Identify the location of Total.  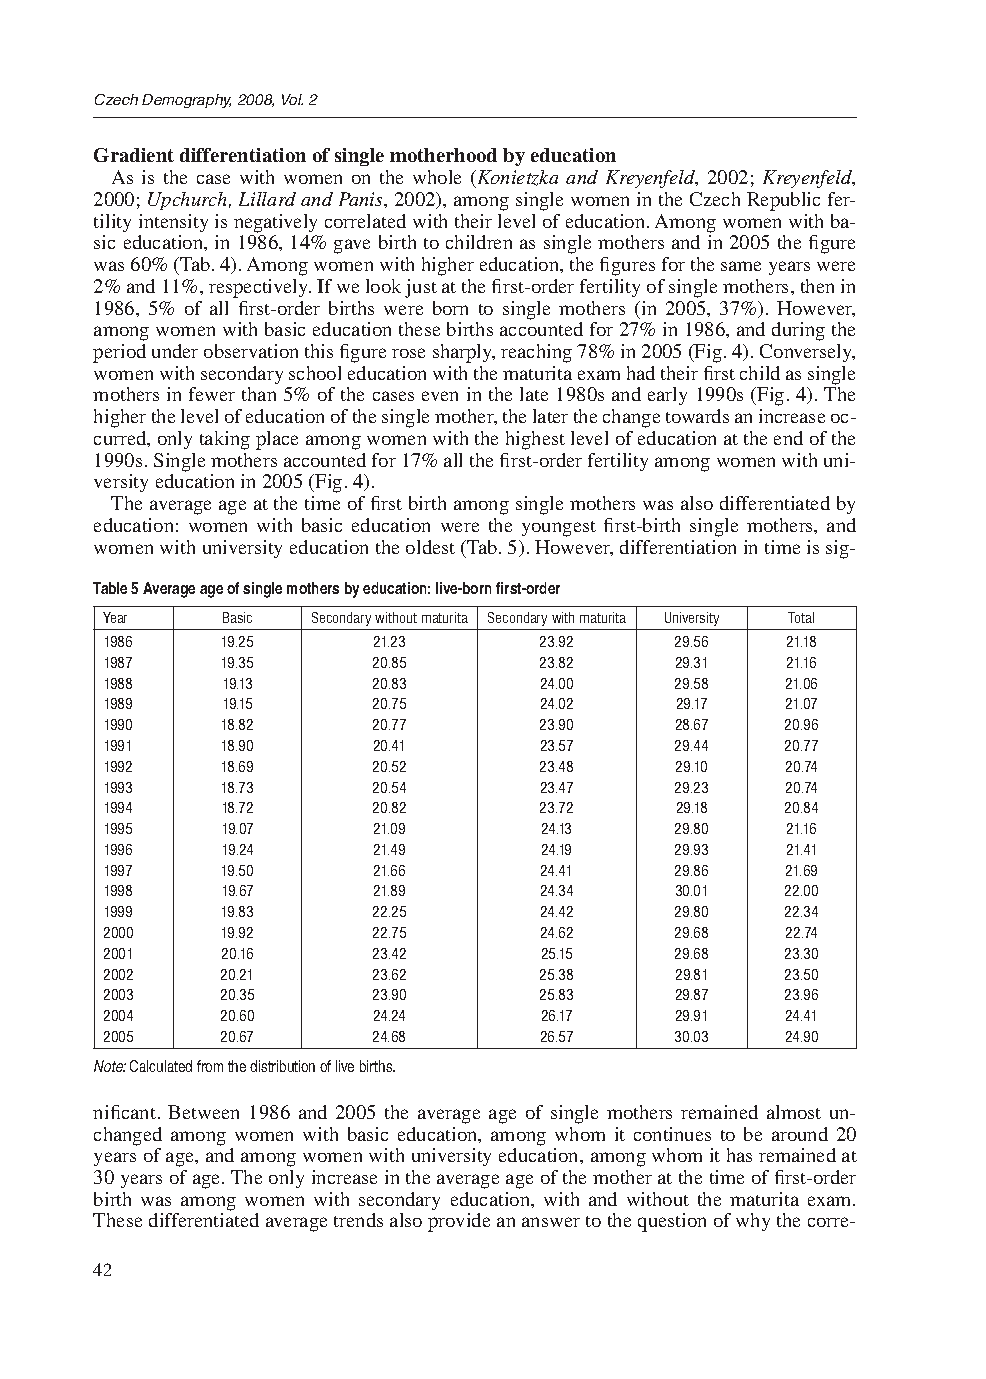
(801, 617).
